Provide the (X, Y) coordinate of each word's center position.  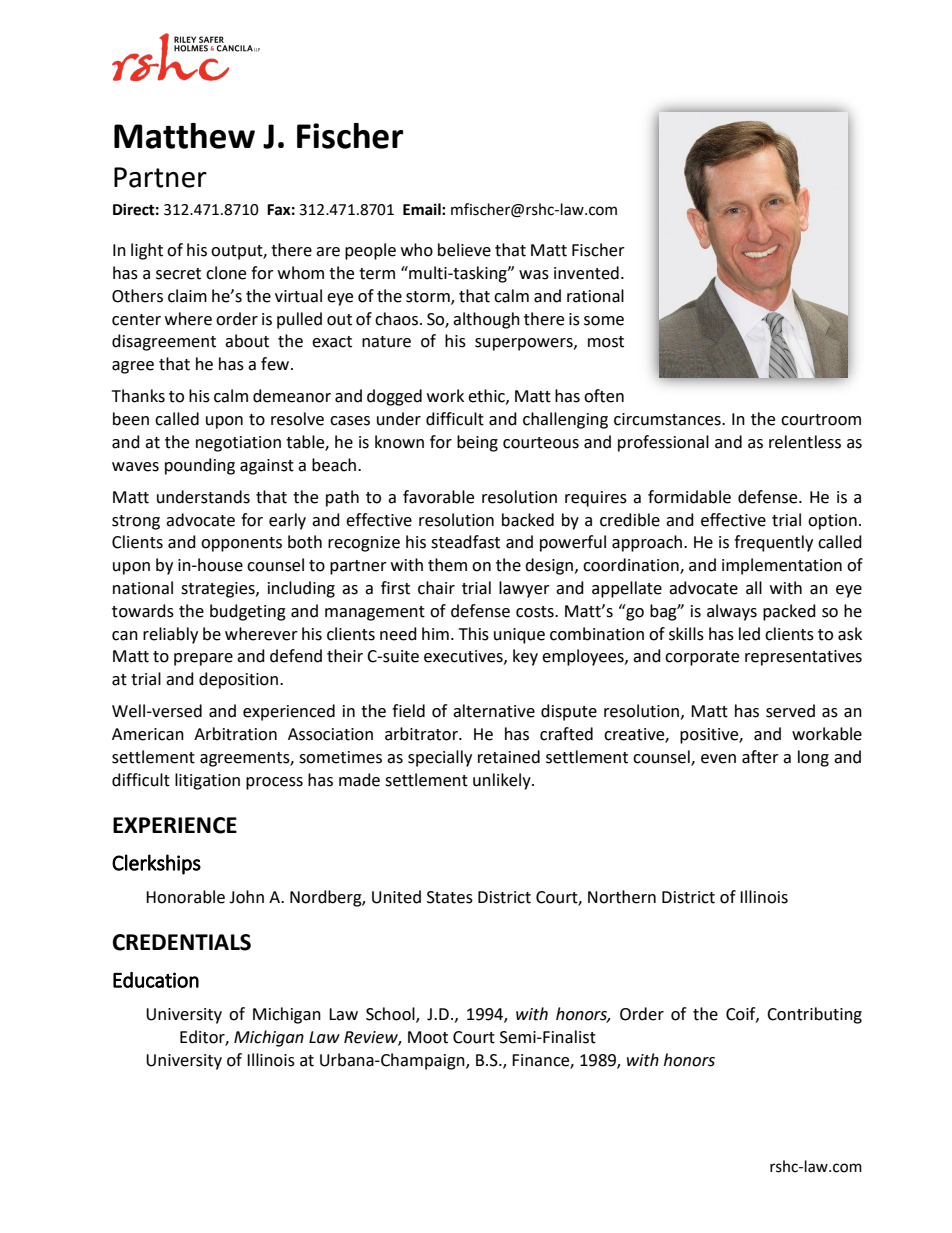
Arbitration (235, 734)
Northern (622, 897)
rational (595, 296)
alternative (494, 711)
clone (226, 273)
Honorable (185, 897)
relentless (805, 442)
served (790, 711)
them (447, 565)
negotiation (238, 444)
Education (156, 980)
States (450, 897)
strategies (219, 590)
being (477, 443)
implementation (782, 566)
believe (464, 250)
